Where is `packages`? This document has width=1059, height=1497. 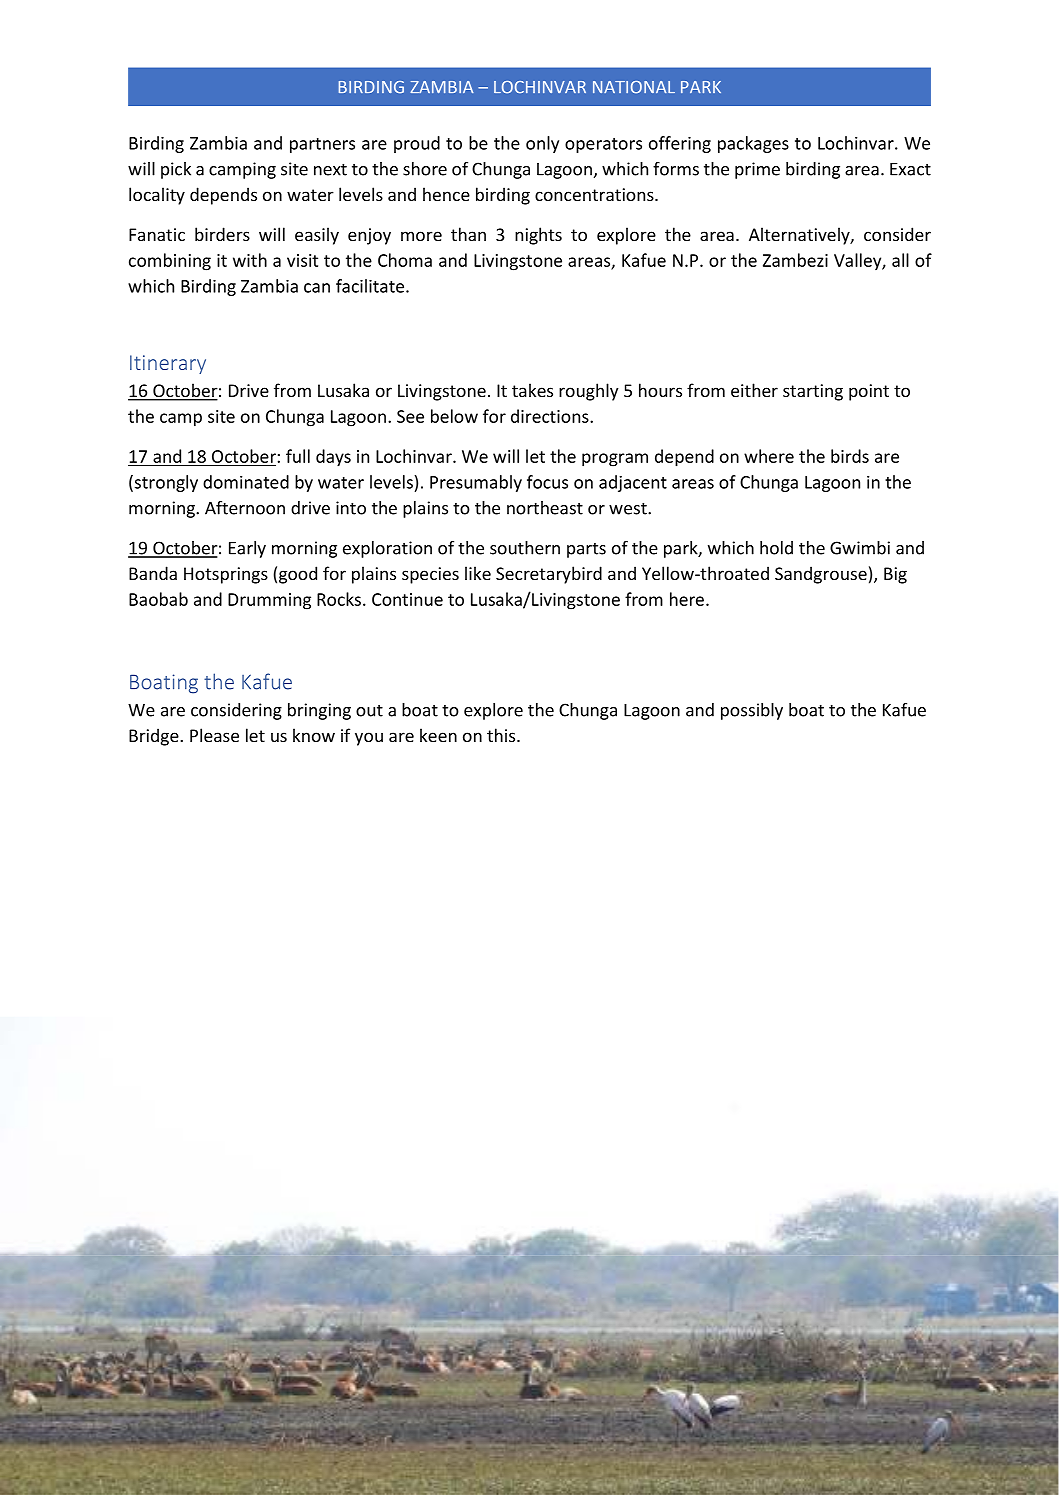
packages is located at coordinates (753, 144).
